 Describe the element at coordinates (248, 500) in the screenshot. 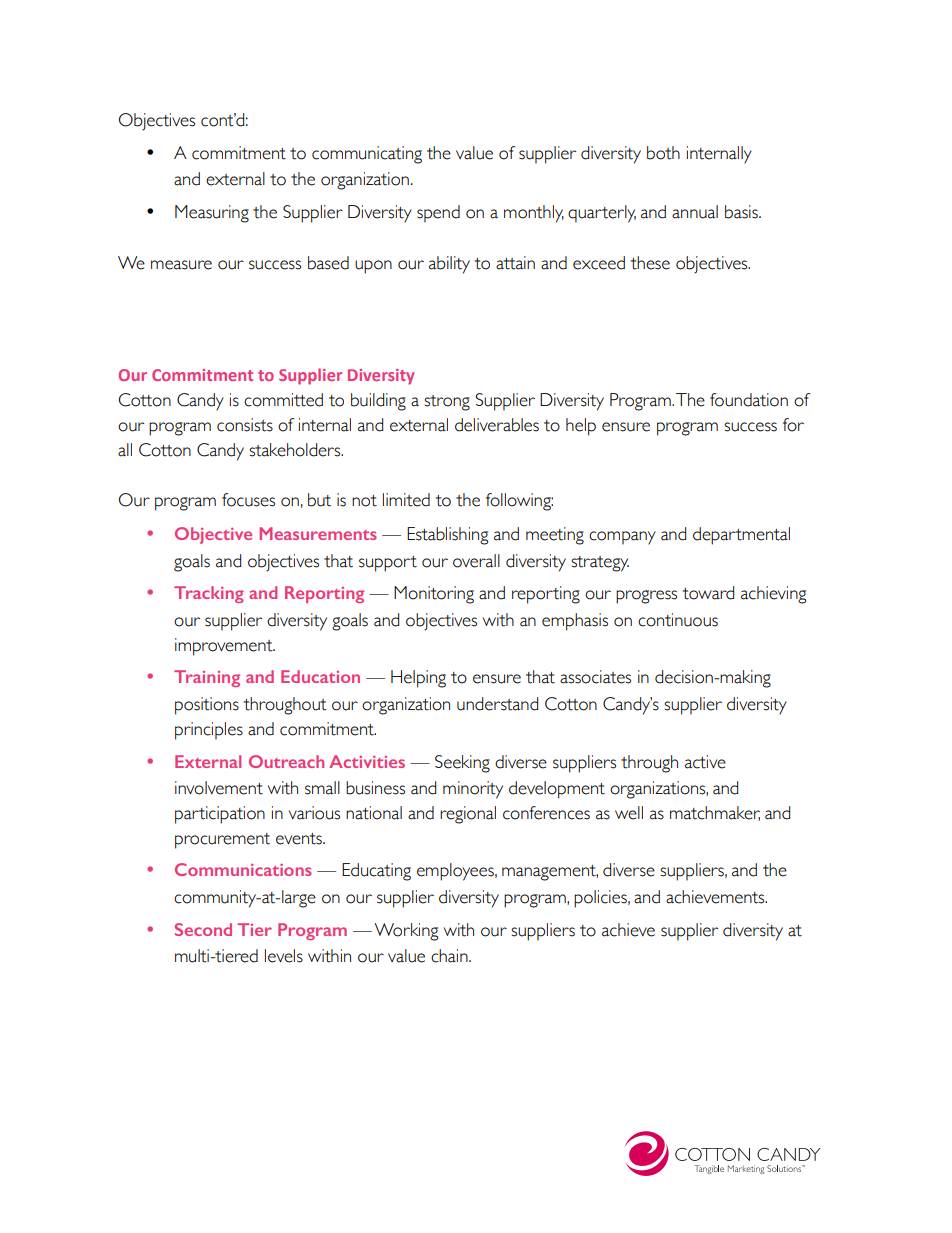

I see `focuses` at that location.
